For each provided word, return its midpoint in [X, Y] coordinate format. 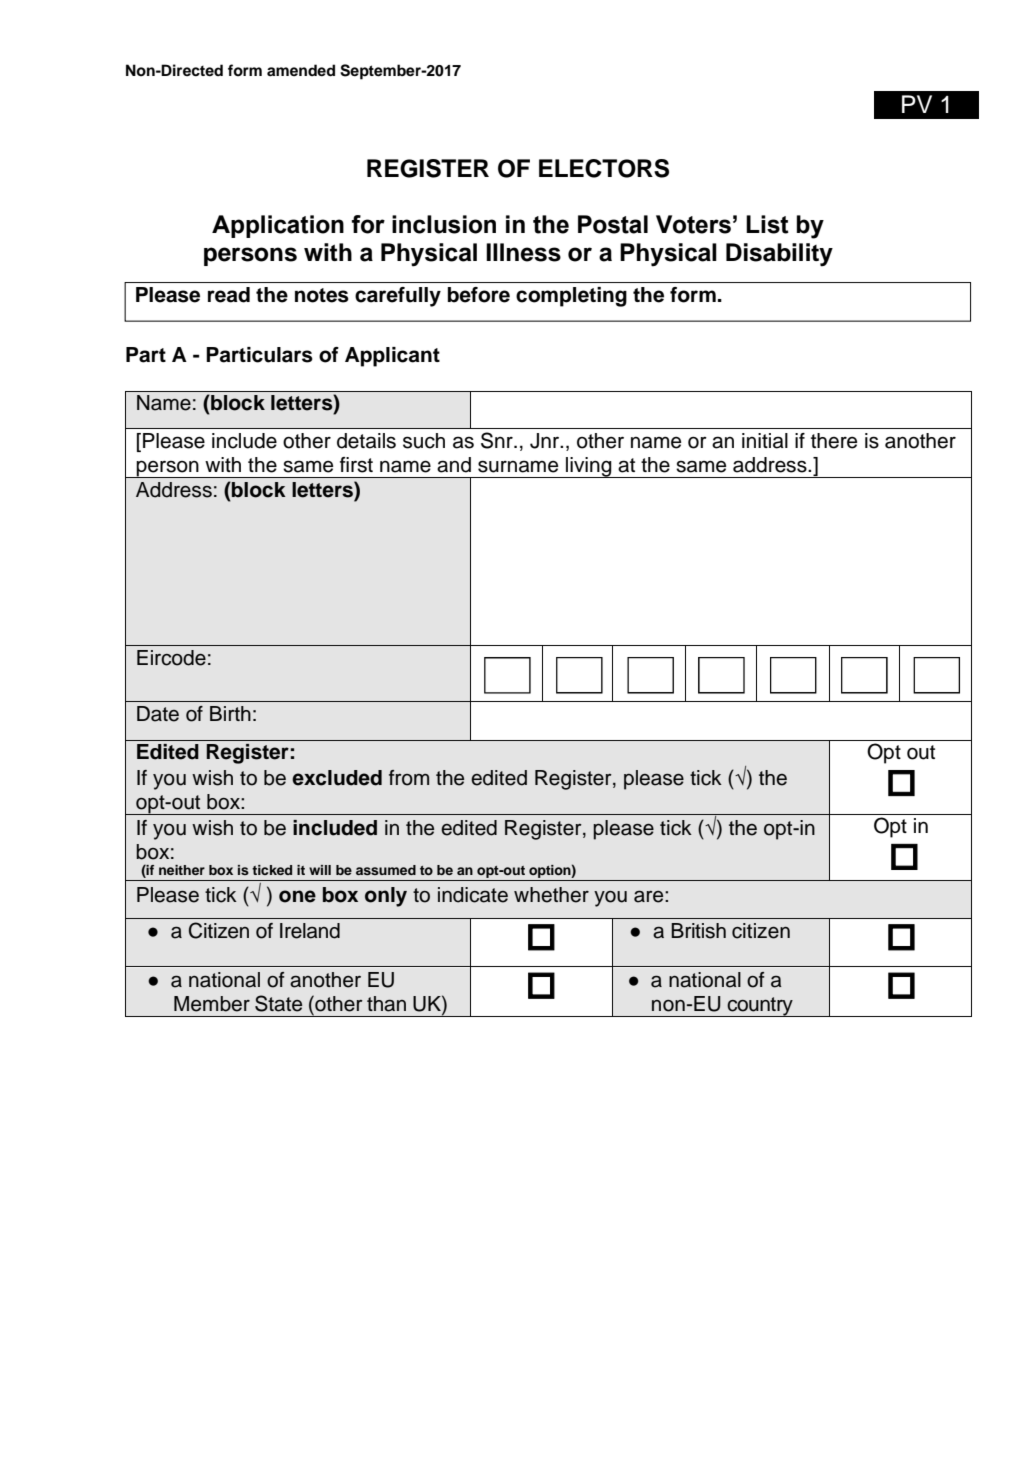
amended [301, 70]
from [409, 778]
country [760, 1007]
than [386, 1004]
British [698, 931]
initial [765, 441]
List [767, 224]
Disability [779, 255]
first [356, 465]
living [589, 467]
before [479, 295]
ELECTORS [604, 168]
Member [212, 1004]
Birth [230, 713]
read [229, 295]
